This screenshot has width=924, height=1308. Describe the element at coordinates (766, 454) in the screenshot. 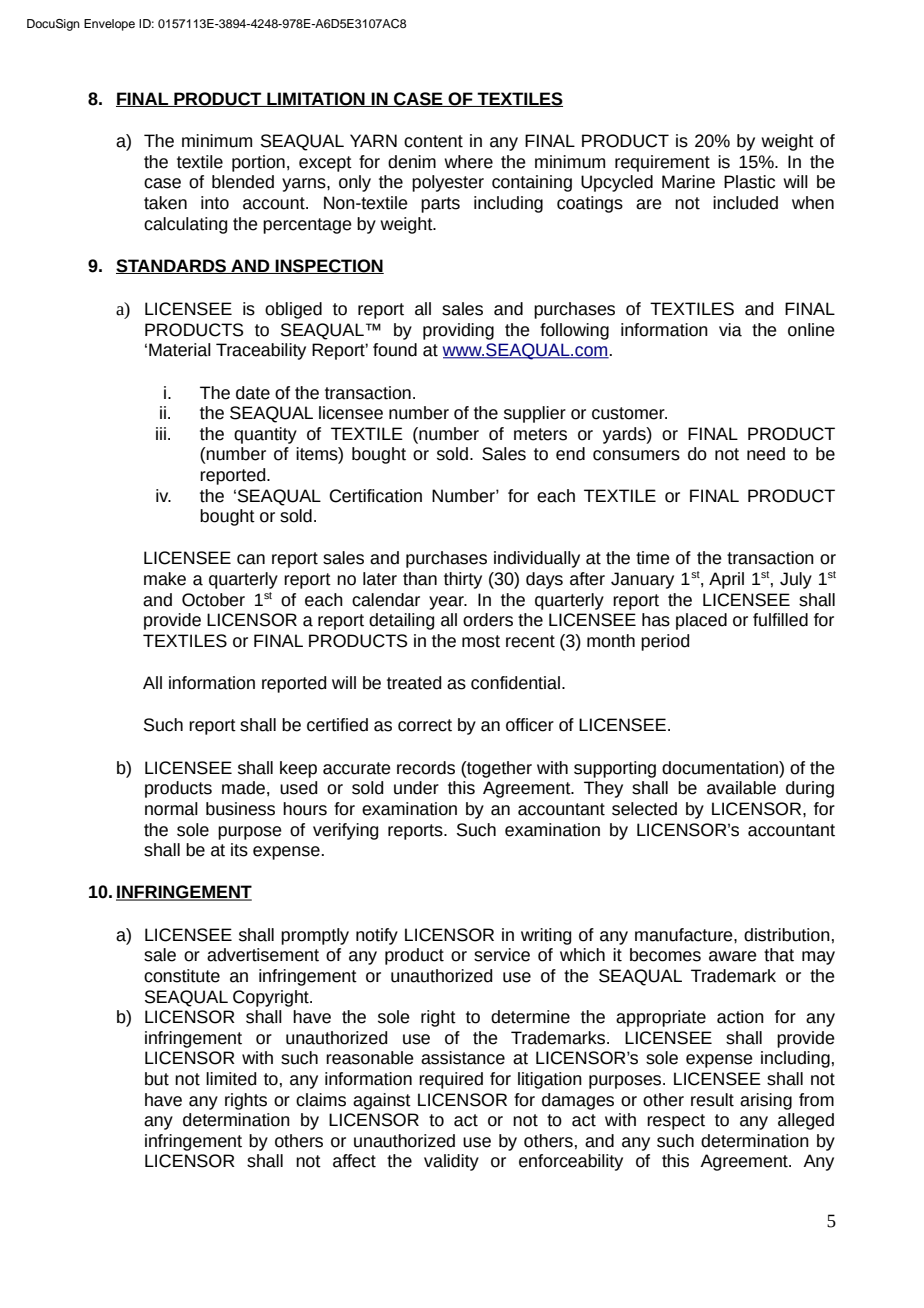

I see `need` at that location.
